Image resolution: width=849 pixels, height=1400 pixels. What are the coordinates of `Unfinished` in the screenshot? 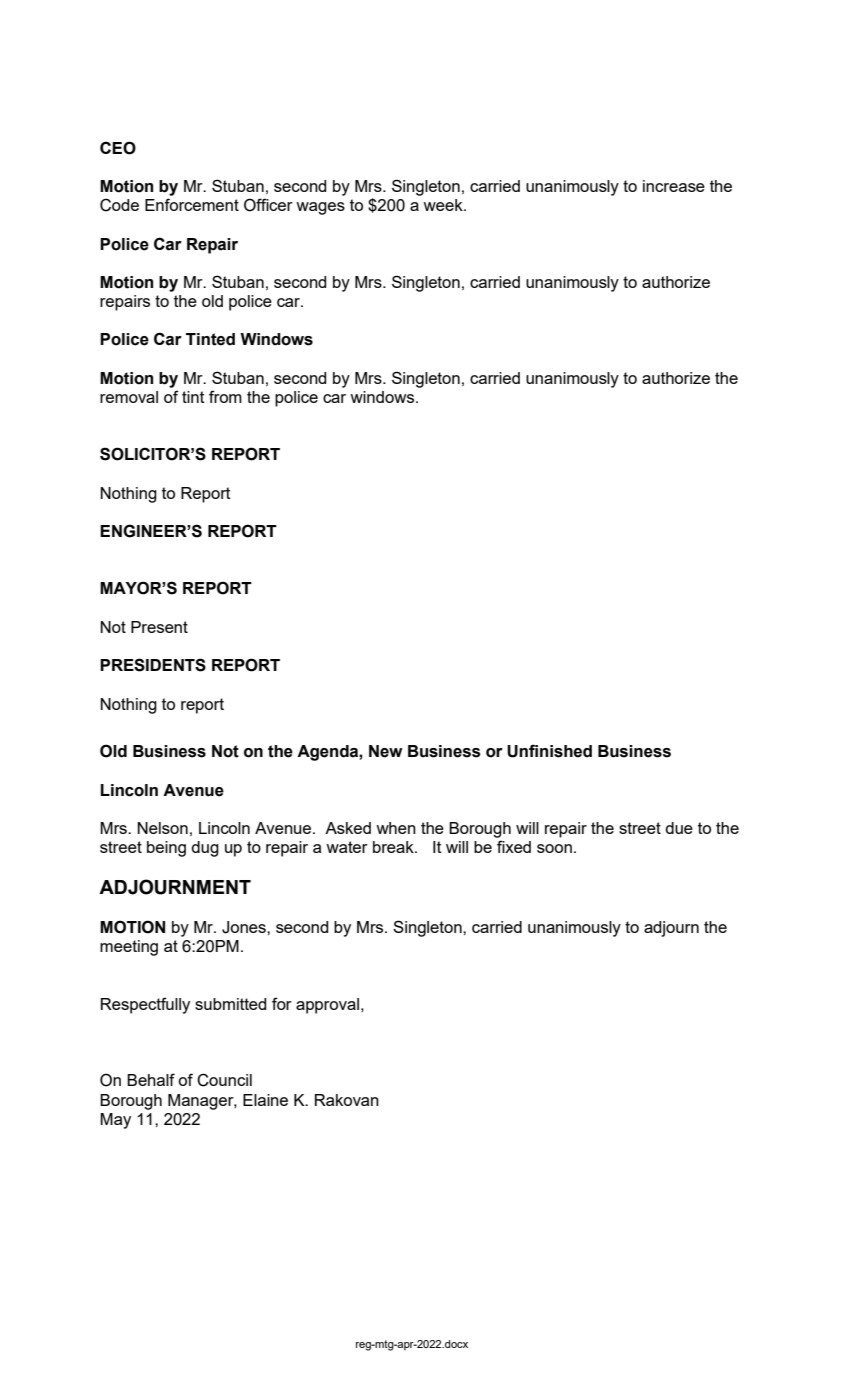 It's located at (549, 751).
